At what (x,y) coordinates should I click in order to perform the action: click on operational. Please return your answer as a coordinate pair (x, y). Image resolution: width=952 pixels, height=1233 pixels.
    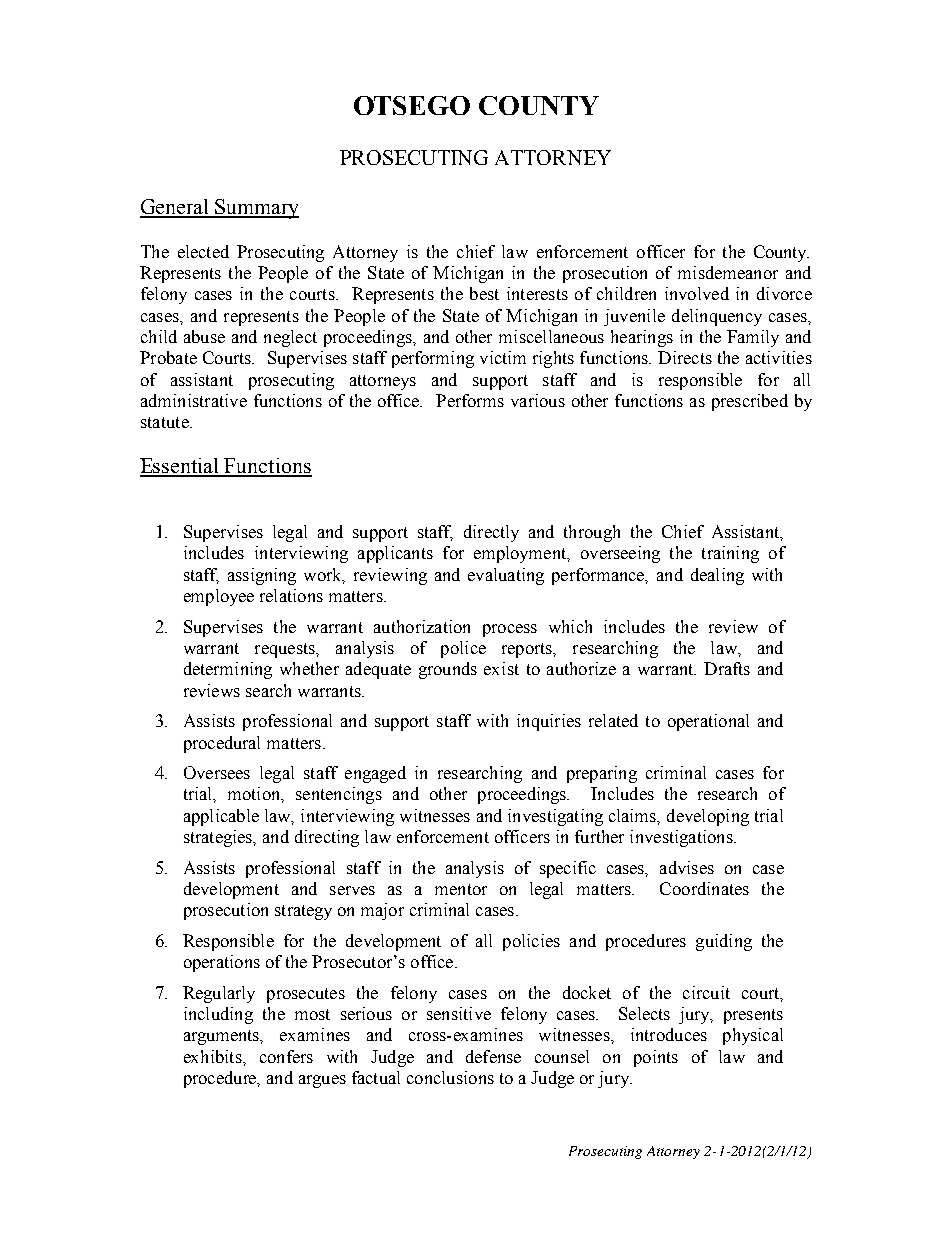
    Looking at the image, I should click on (708, 722).
